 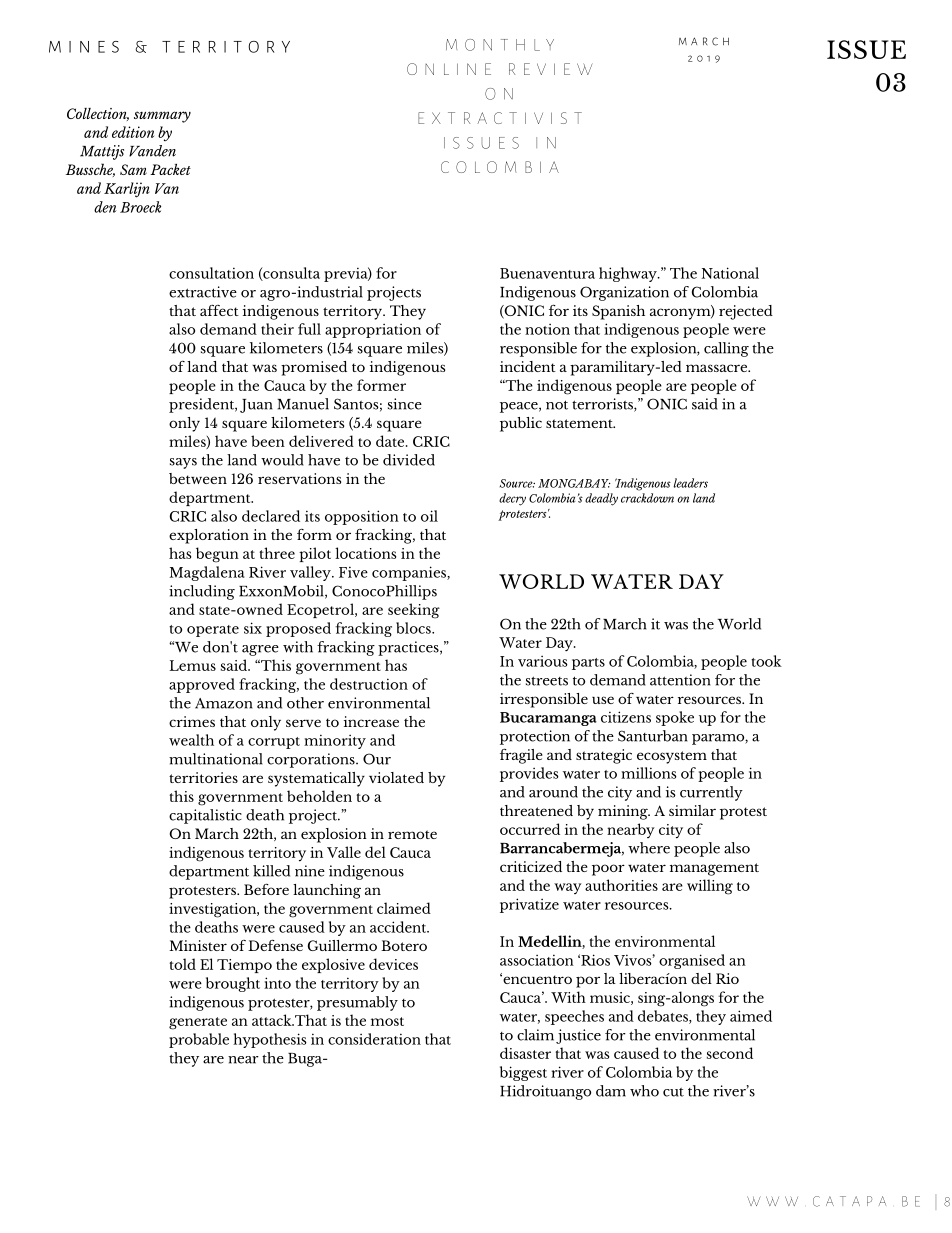 I want to click on wealth, so click(x=191, y=740).
